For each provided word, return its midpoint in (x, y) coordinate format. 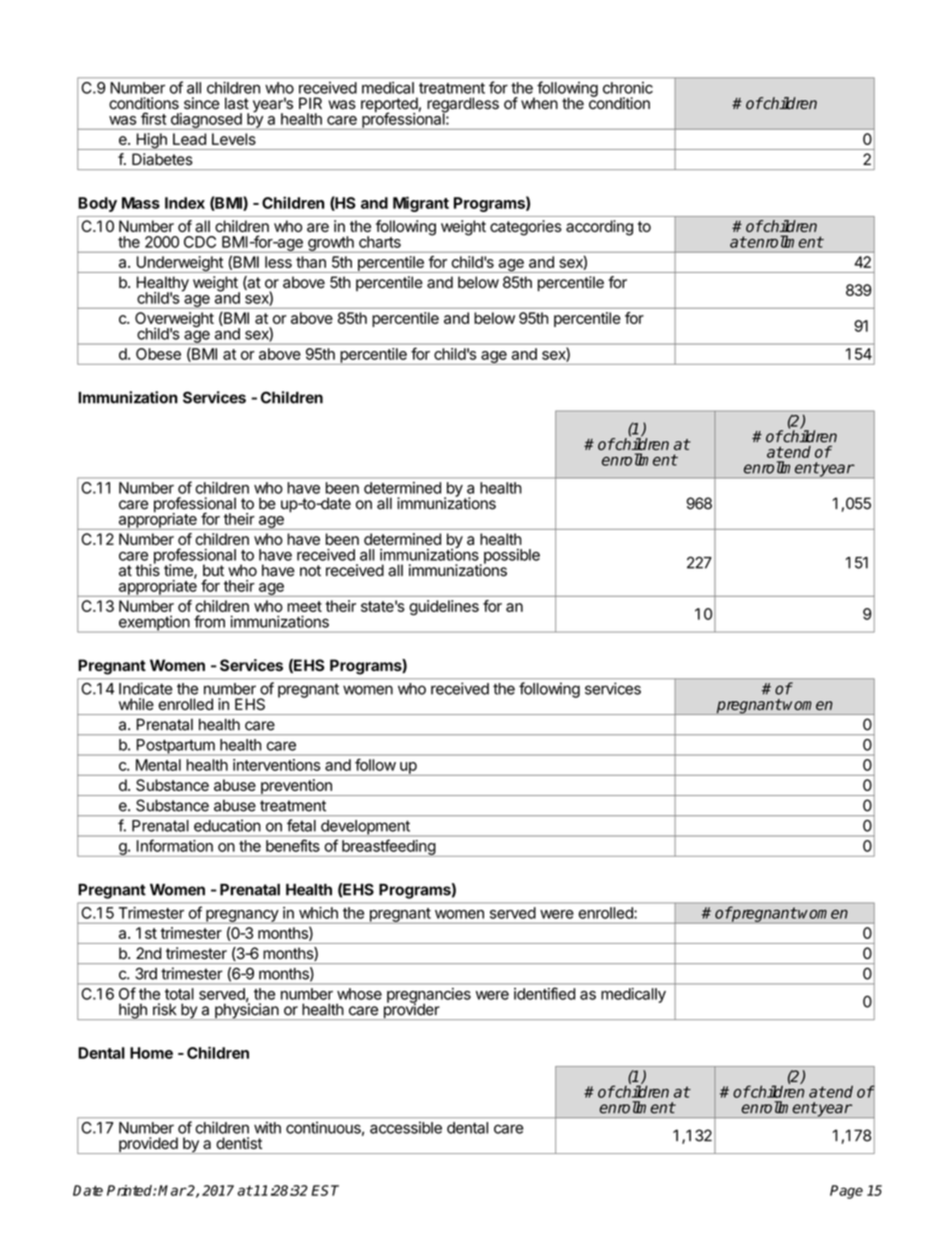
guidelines (444, 608)
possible (510, 557)
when (539, 103)
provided (148, 1145)
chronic (628, 88)
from (209, 621)
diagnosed (206, 121)
